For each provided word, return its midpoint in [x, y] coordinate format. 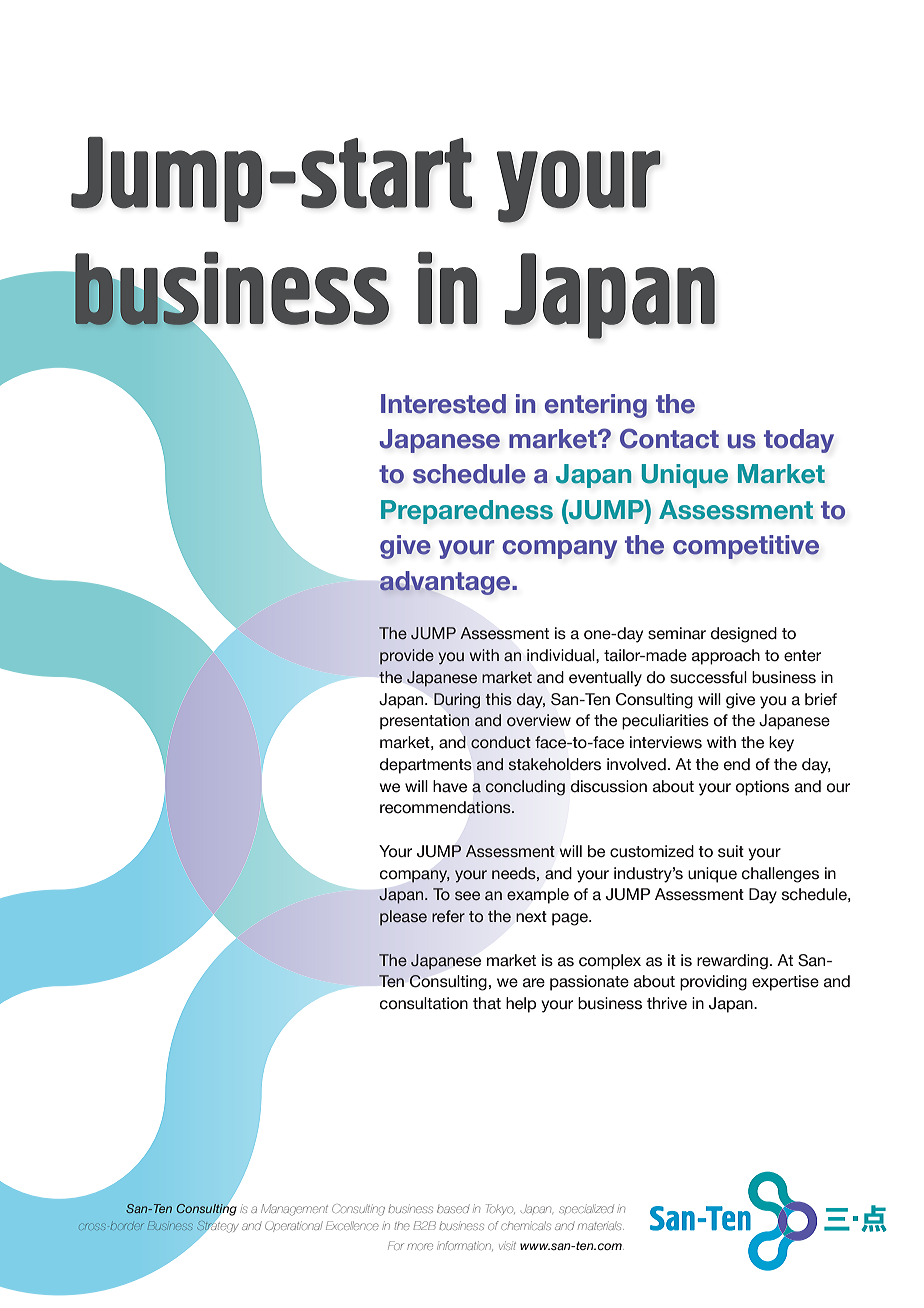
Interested [443, 404]
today [799, 441]
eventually [605, 679]
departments [426, 766]
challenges [780, 875]
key [781, 744]
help [521, 1005]
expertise [785, 983]
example [538, 896]
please [403, 918]
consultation [424, 1003]
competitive [746, 547]
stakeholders [555, 764]
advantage [446, 583]
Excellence [352, 1225]
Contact [669, 438]
